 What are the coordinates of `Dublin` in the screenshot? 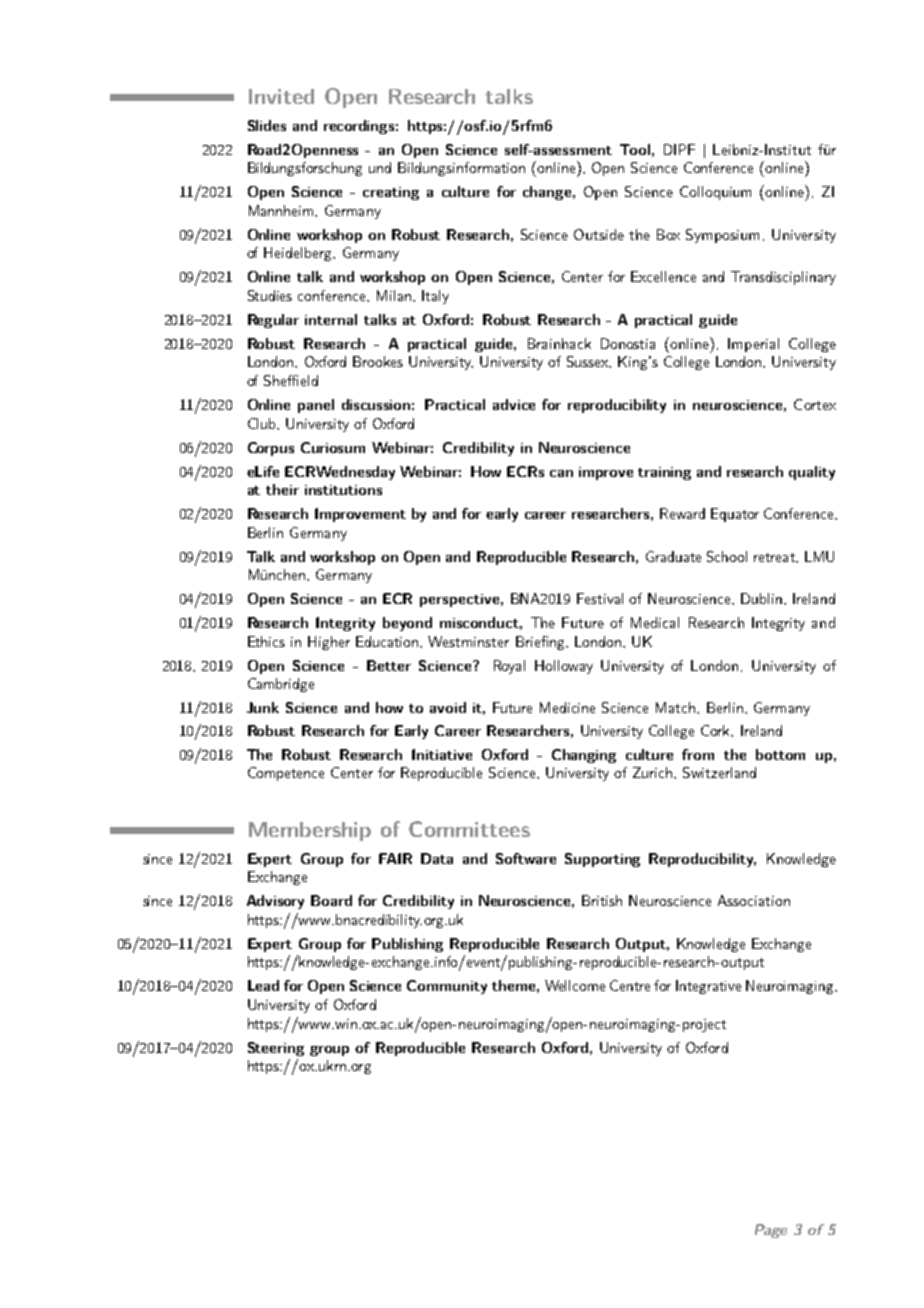 It's located at (761, 598).
